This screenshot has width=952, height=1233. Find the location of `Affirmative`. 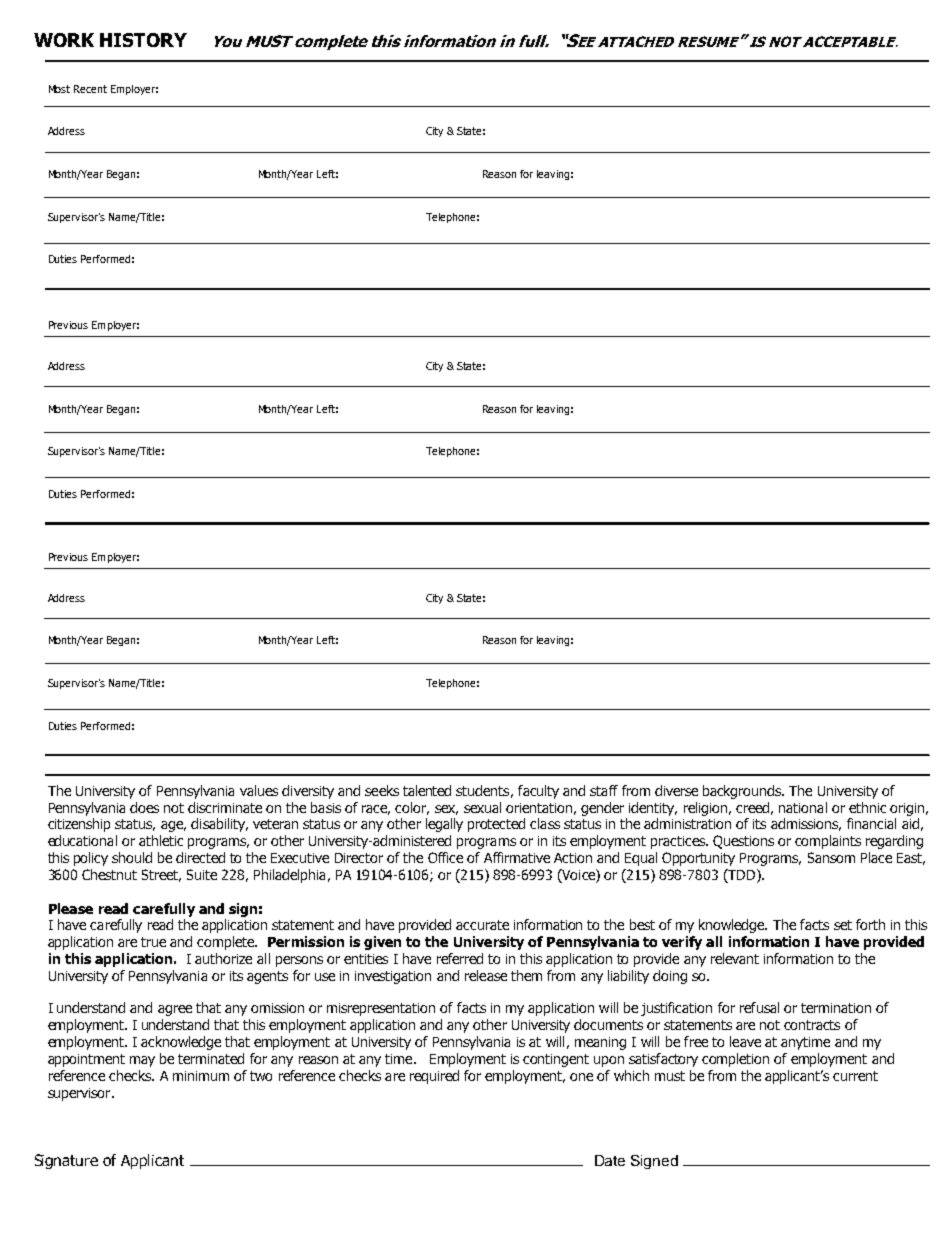

Affirmative is located at coordinates (517, 857).
